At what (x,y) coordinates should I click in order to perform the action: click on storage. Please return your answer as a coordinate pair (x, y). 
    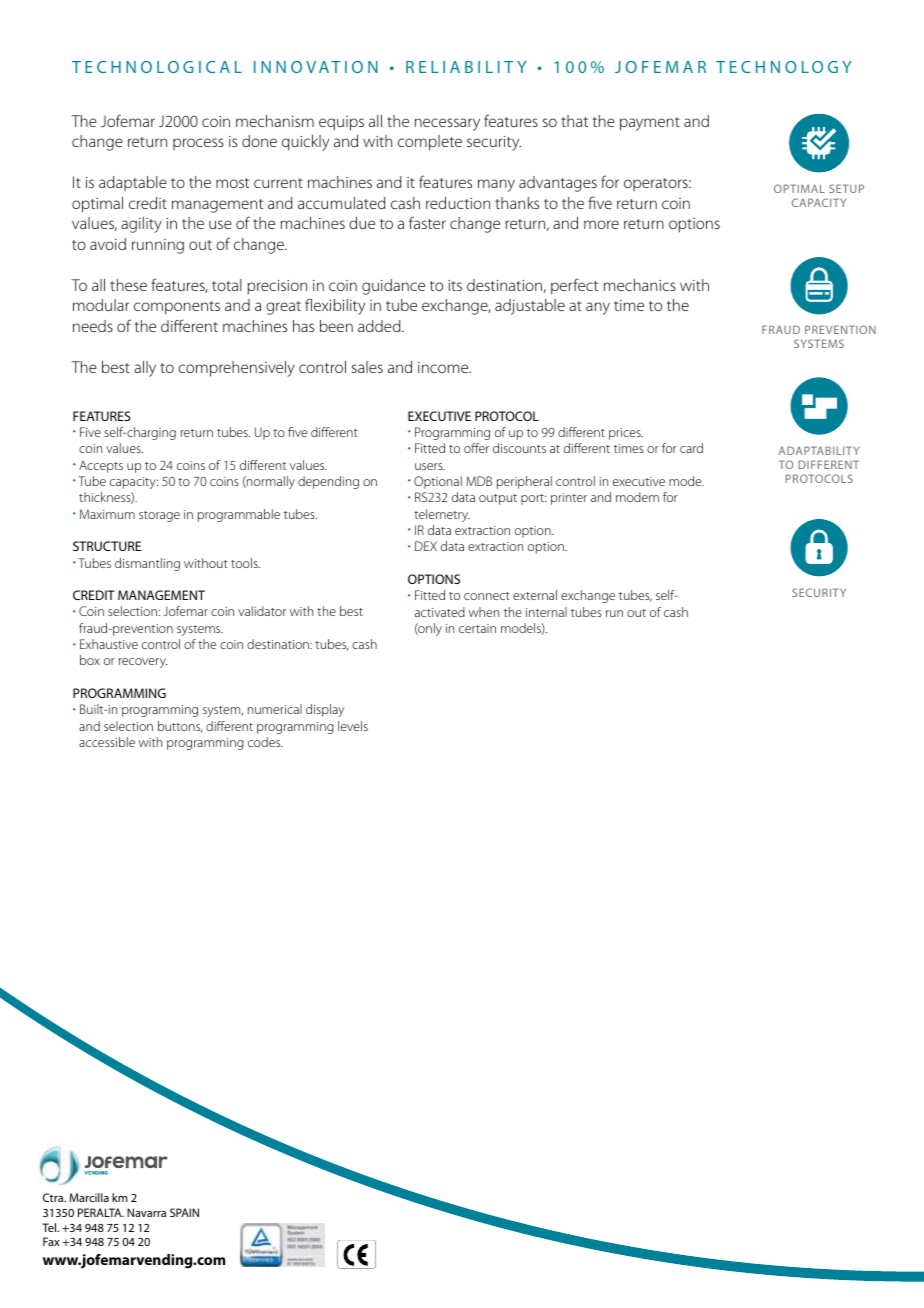
    Looking at the image, I should click on (159, 516).
